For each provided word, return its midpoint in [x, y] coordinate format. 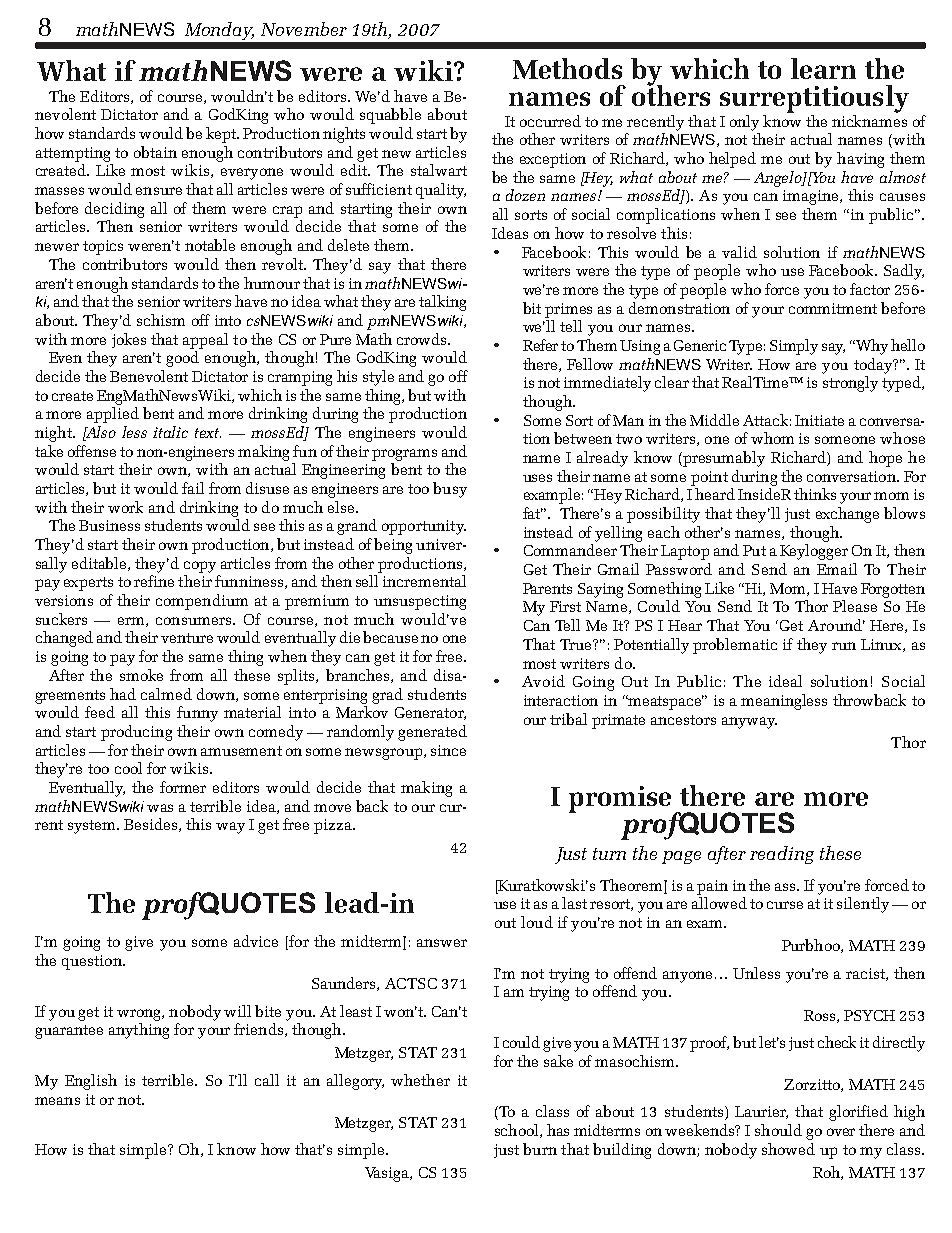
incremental [424, 581]
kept [222, 135]
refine [154, 581]
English [91, 1082]
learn [823, 68]
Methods [567, 68]
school [518, 1131]
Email [837, 569]
